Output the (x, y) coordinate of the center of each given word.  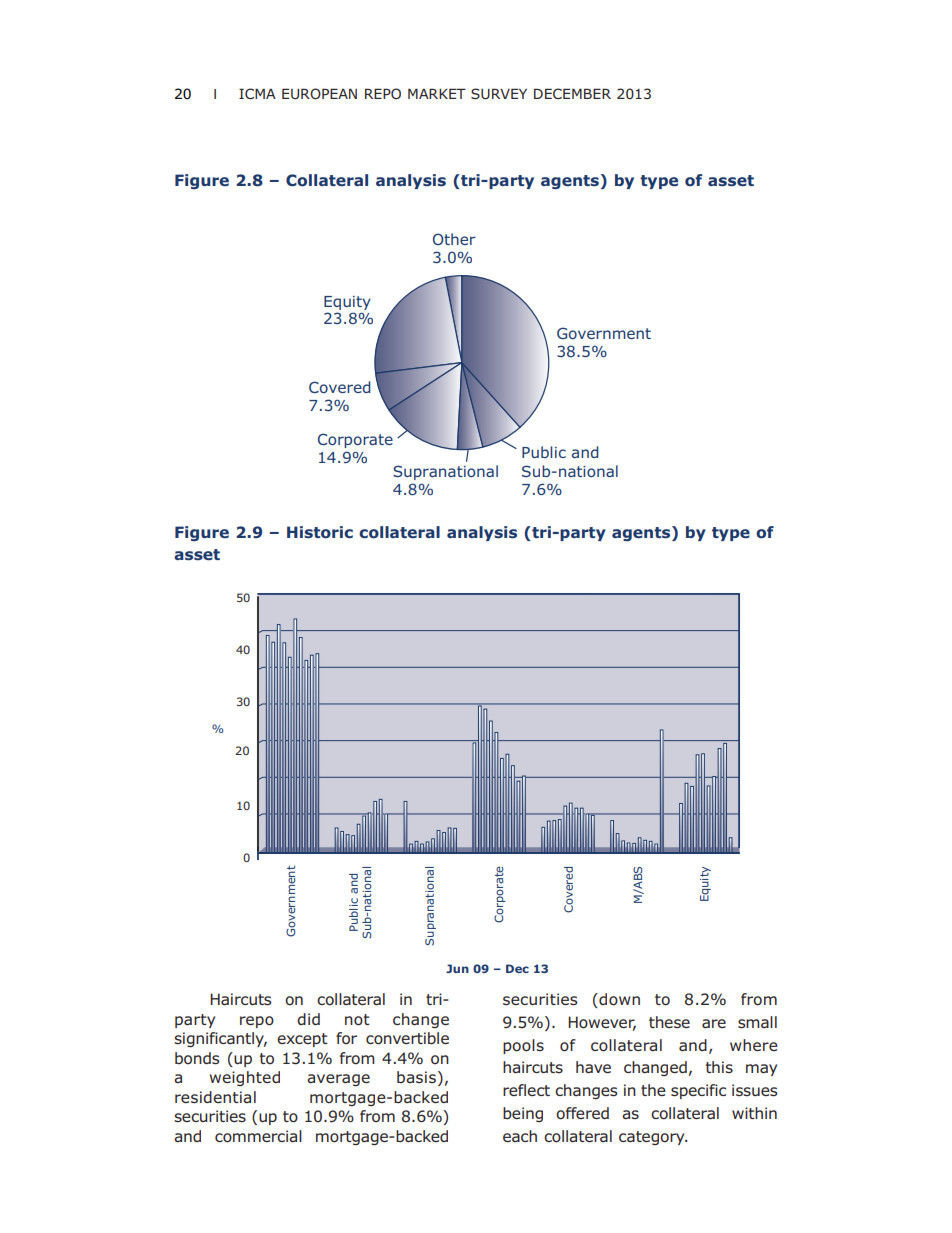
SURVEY (499, 94)
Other (454, 239)
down (618, 1000)
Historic (320, 532)
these (669, 1022)
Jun (457, 968)
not (357, 1020)
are (714, 1023)
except (302, 1040)
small (757, 1022)
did (308, 1019)
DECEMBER (572, 93)
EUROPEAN (319, 94)
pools (523, 1046)
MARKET (437, 93)
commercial (258, 1136)
